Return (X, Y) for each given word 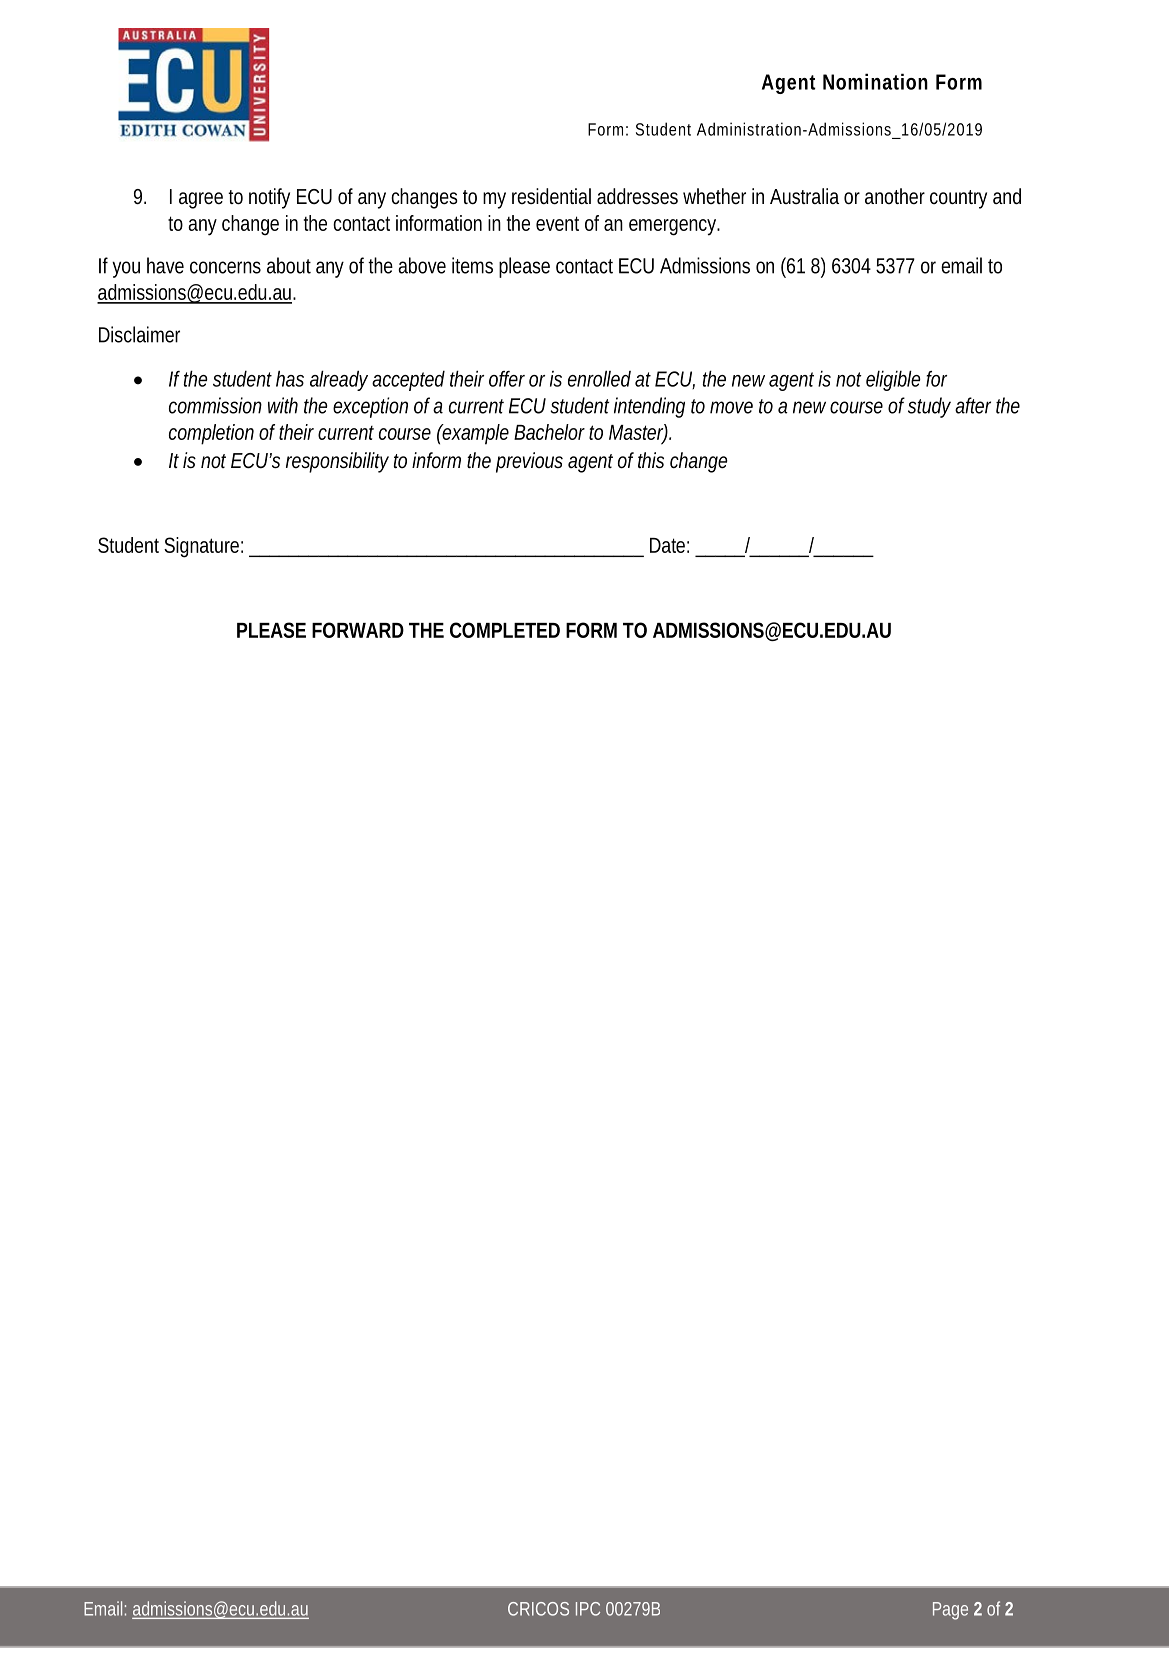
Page (950, 1611)
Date (669, 545)
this (651, 460)
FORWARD (358, 630)
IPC (588, 1609)
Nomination (875, 81)
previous (529, 462)
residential (551, 196)
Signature (203, 547)
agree (201, 200)
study (929, 407)
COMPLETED (505, 630)
